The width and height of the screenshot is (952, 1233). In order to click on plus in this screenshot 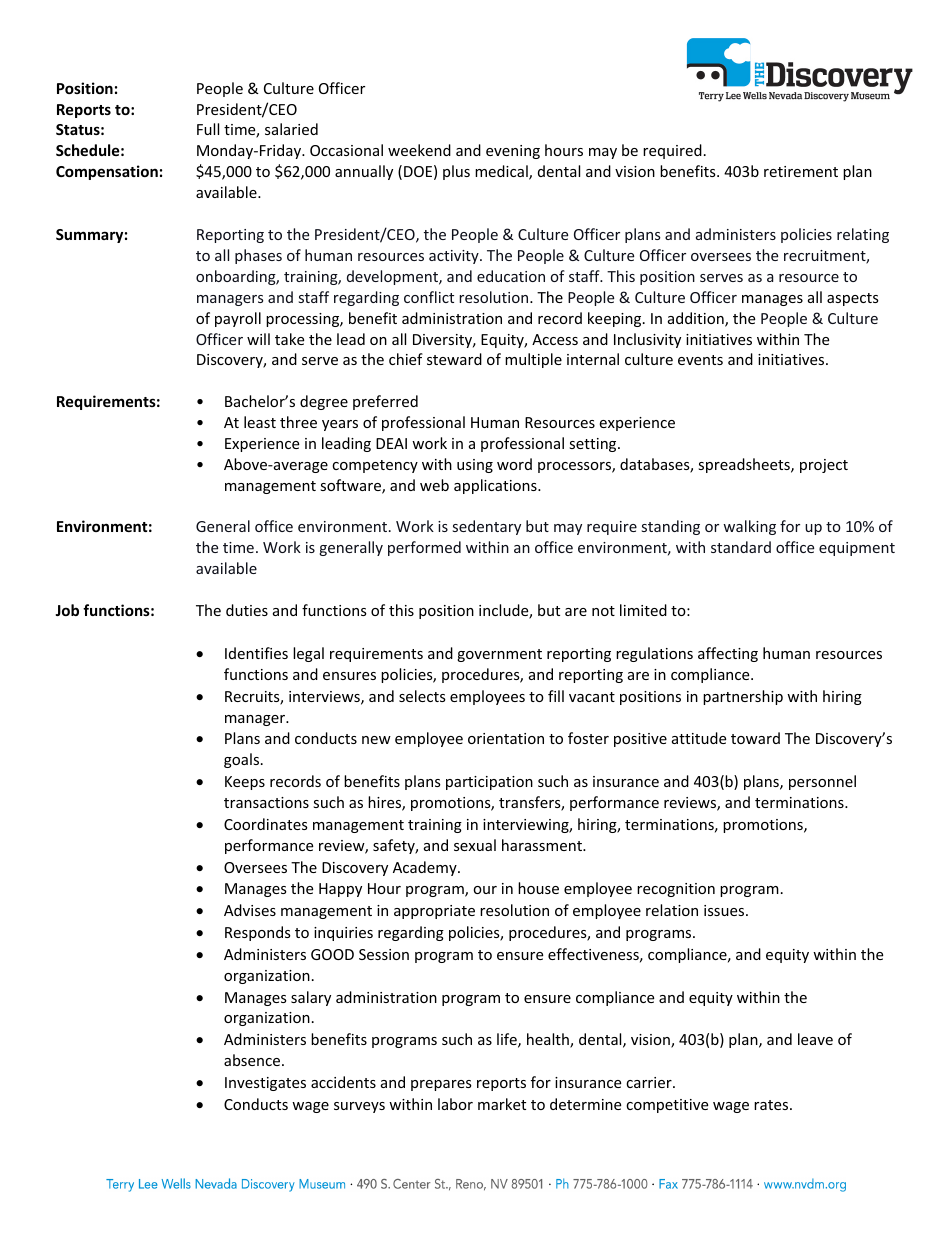, I will do `click(456, 172)`.
